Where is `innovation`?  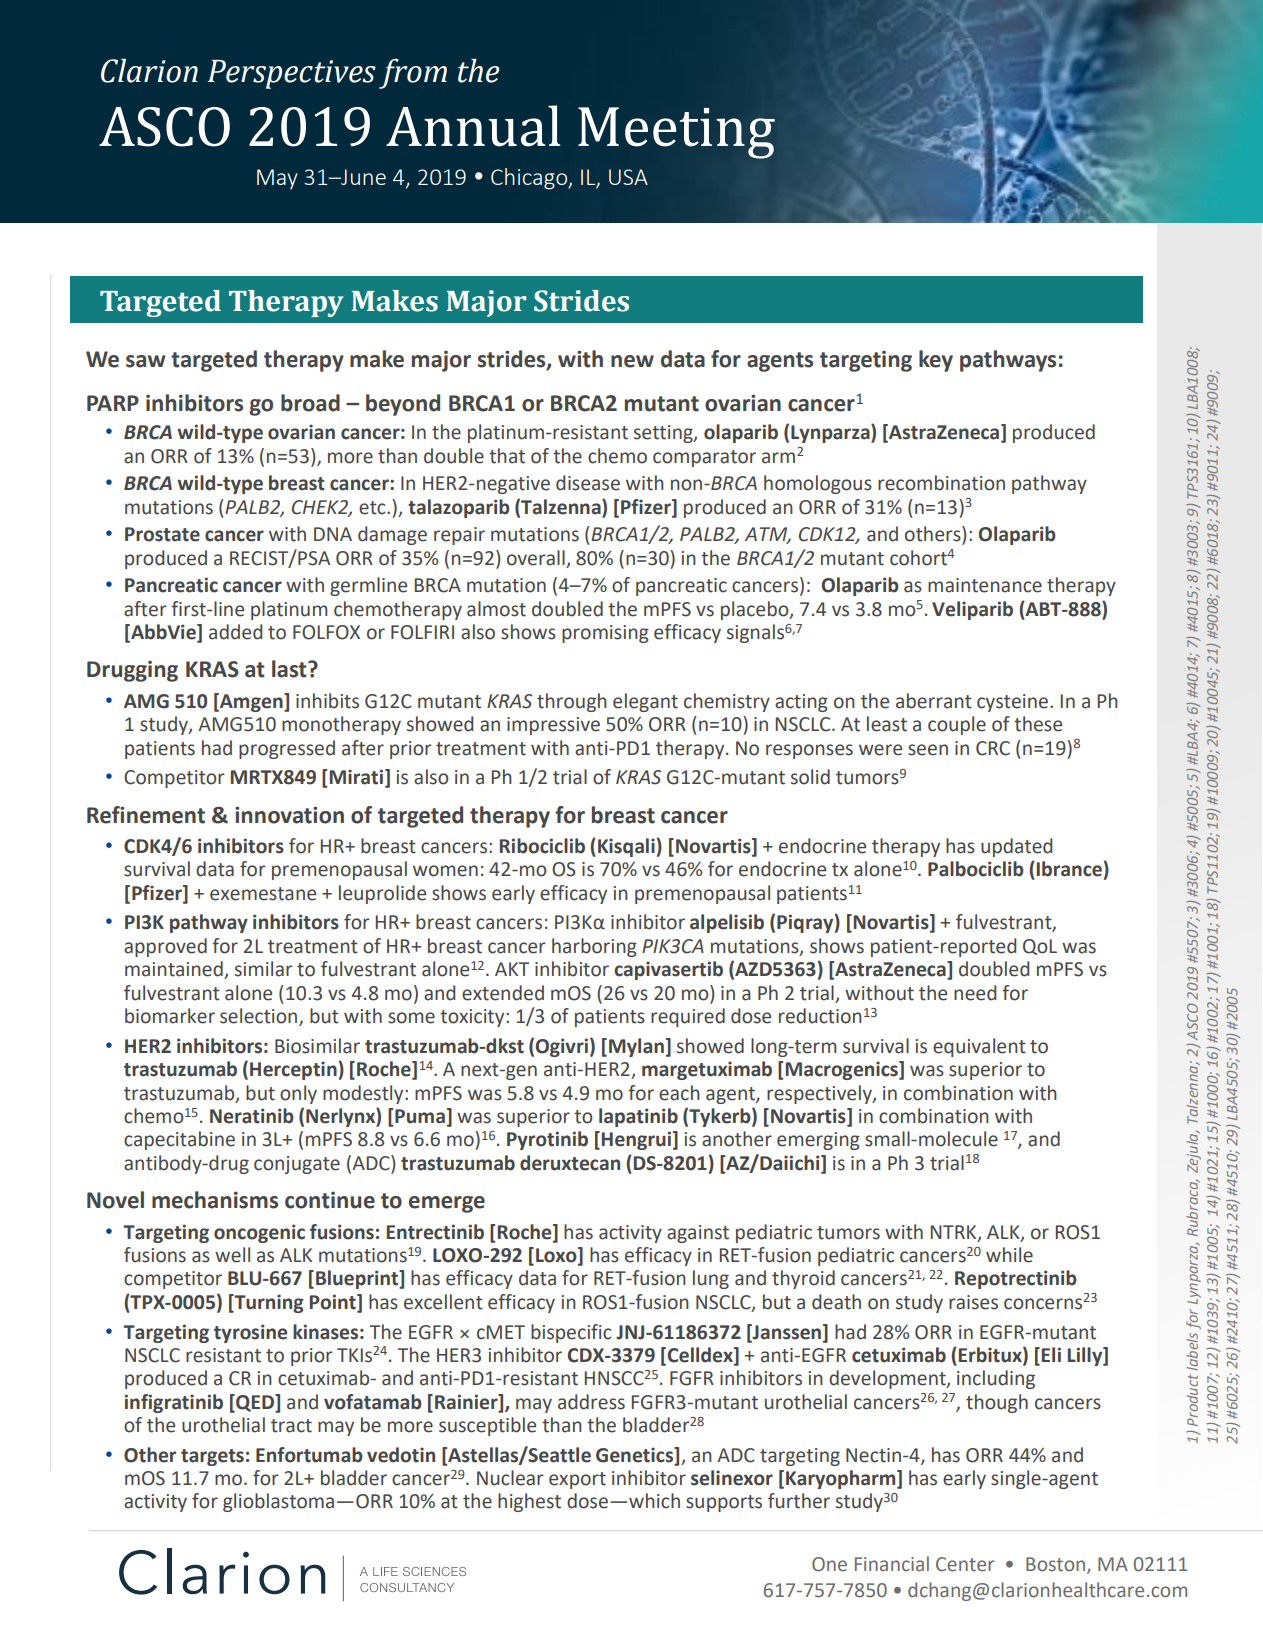 innovation is located at coordinates (289, 815).
